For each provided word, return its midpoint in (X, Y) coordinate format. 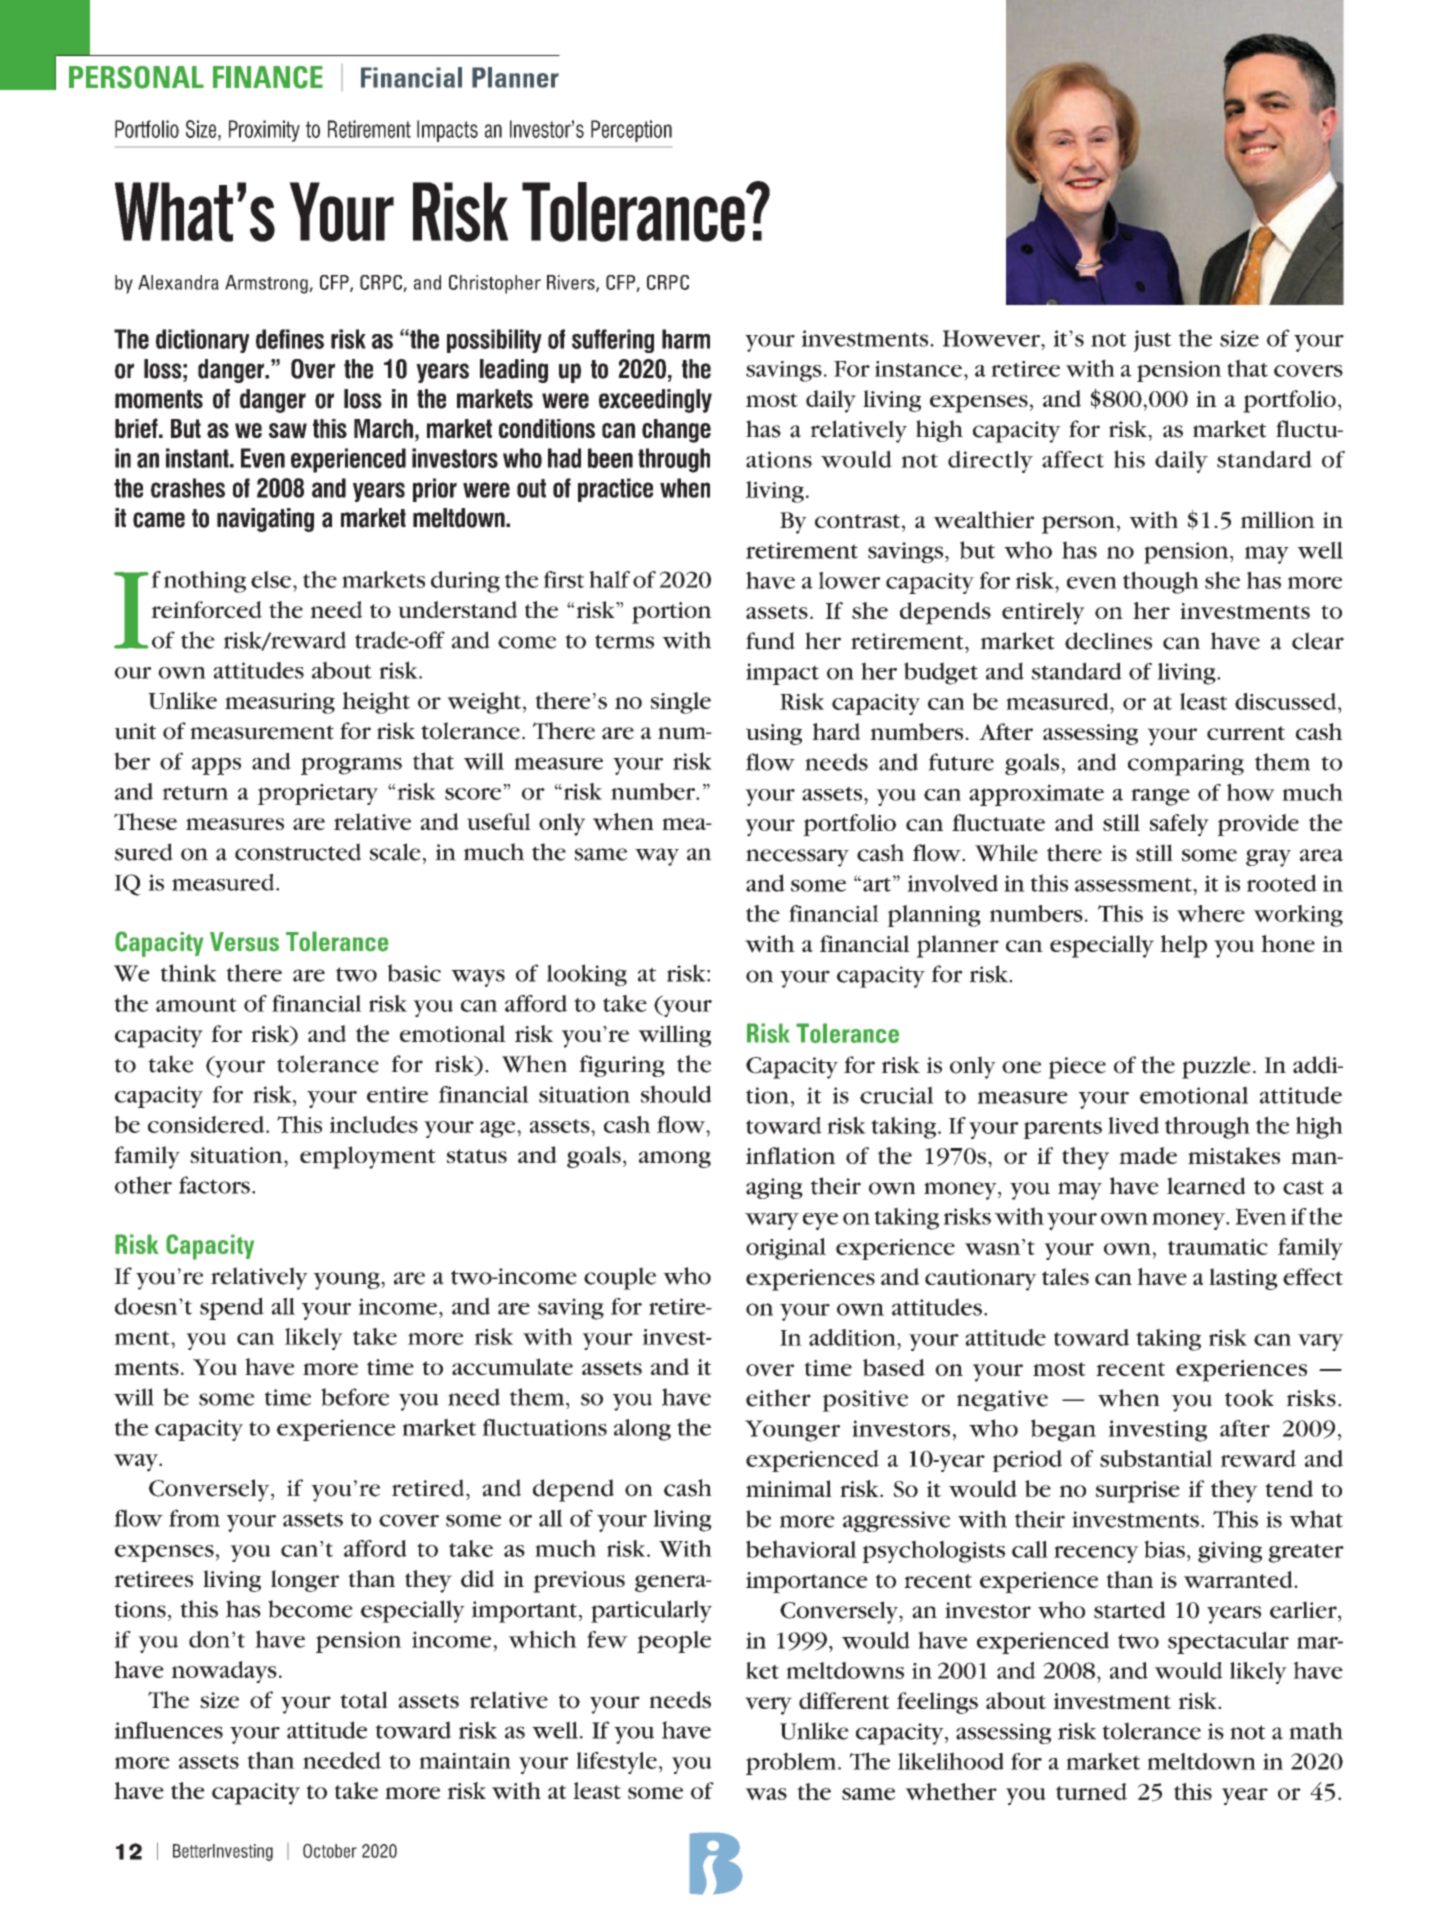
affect (1073, 459)
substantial (1156, 1459)
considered (207, 1124)
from (194, 1518)
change (676, 431)
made (1148, 1155)
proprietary (317, 794)
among (675, 1159)
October (330, 1851)
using (774, 734)
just (1152, 341)
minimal (789, 1488)
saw (288, 430)
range (1160, 797)
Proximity (264, 131)
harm (686, 339)
